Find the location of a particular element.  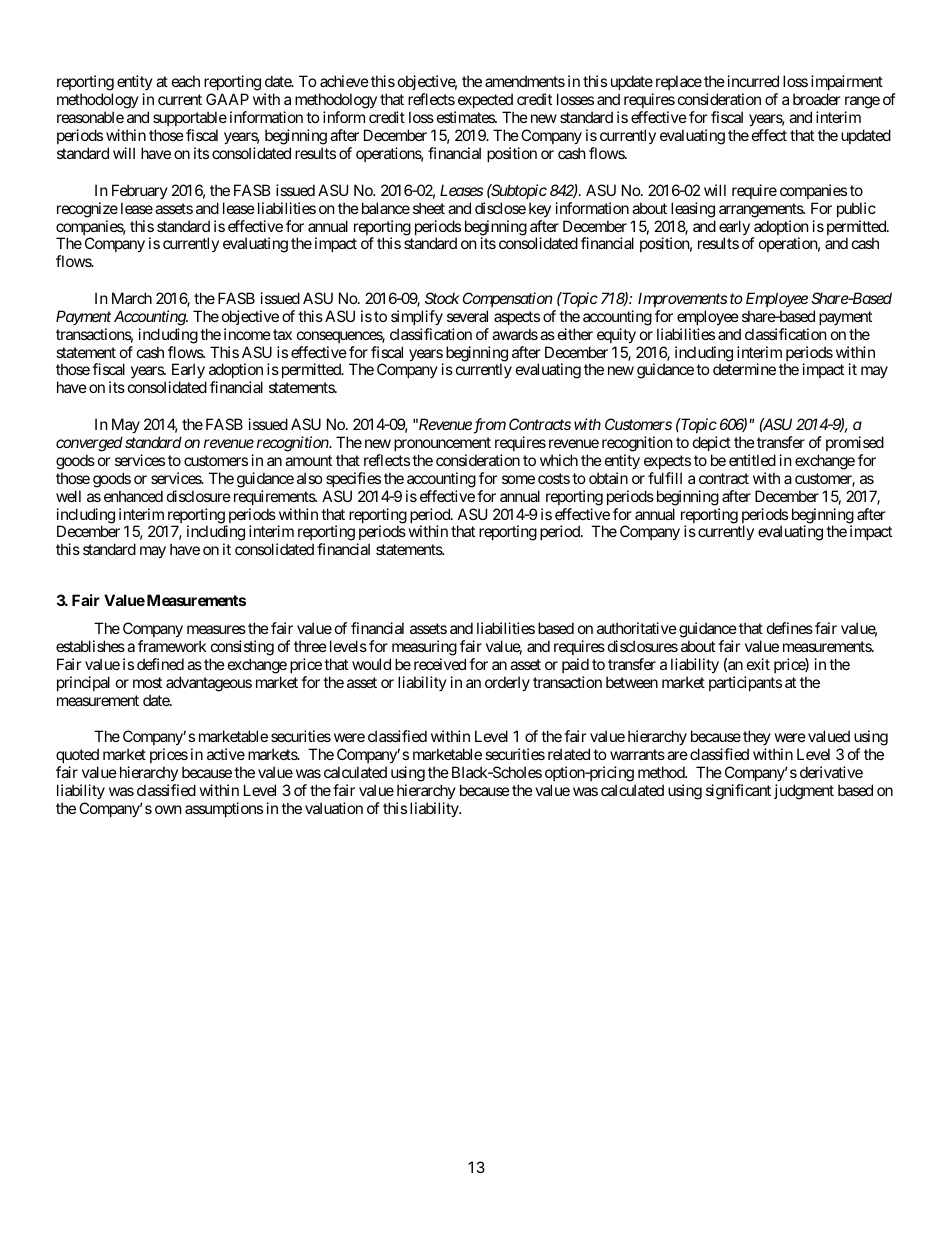

expected is located at coordinates (484, 102).
